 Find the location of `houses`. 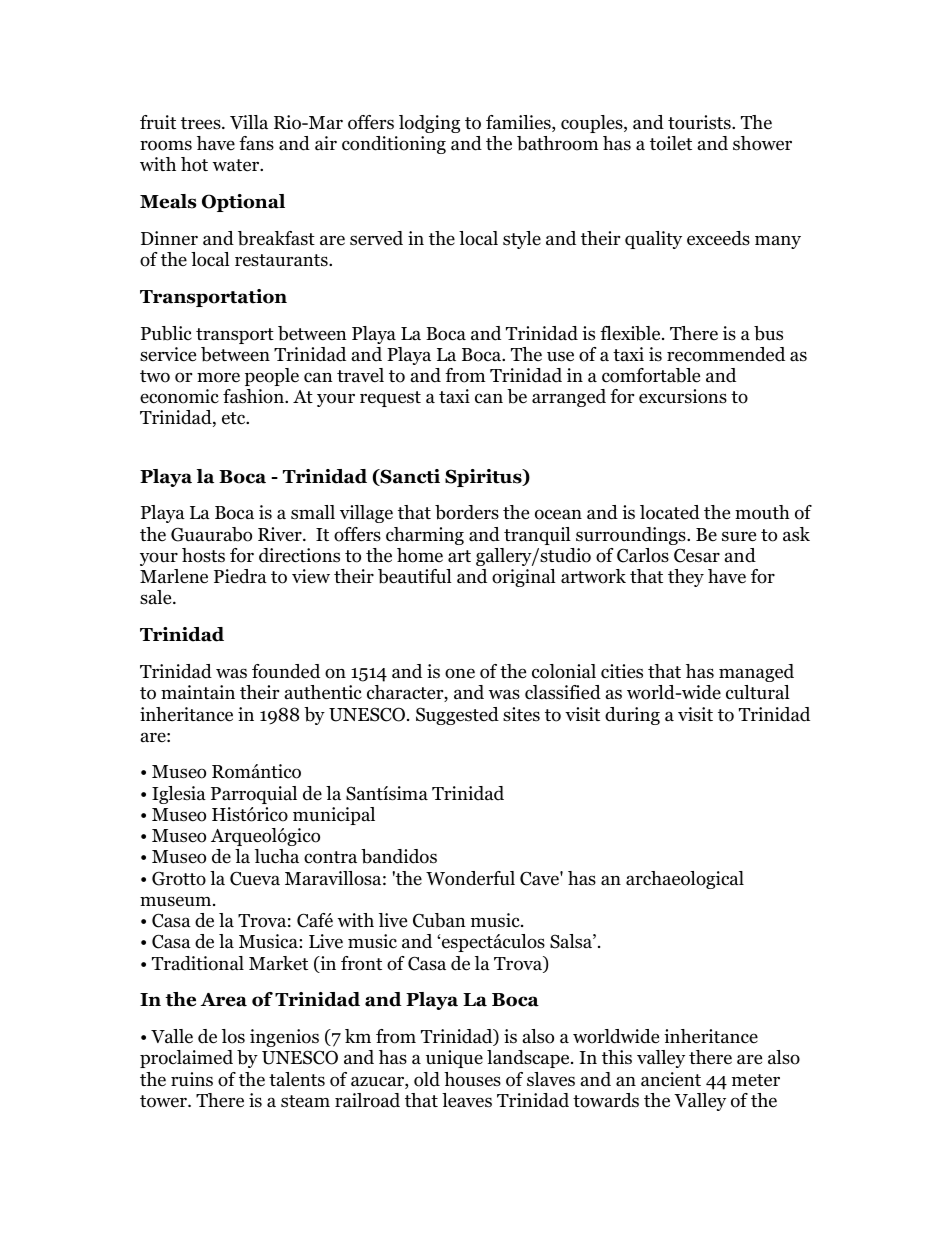

houses is located at coordinates (472, 1079).
